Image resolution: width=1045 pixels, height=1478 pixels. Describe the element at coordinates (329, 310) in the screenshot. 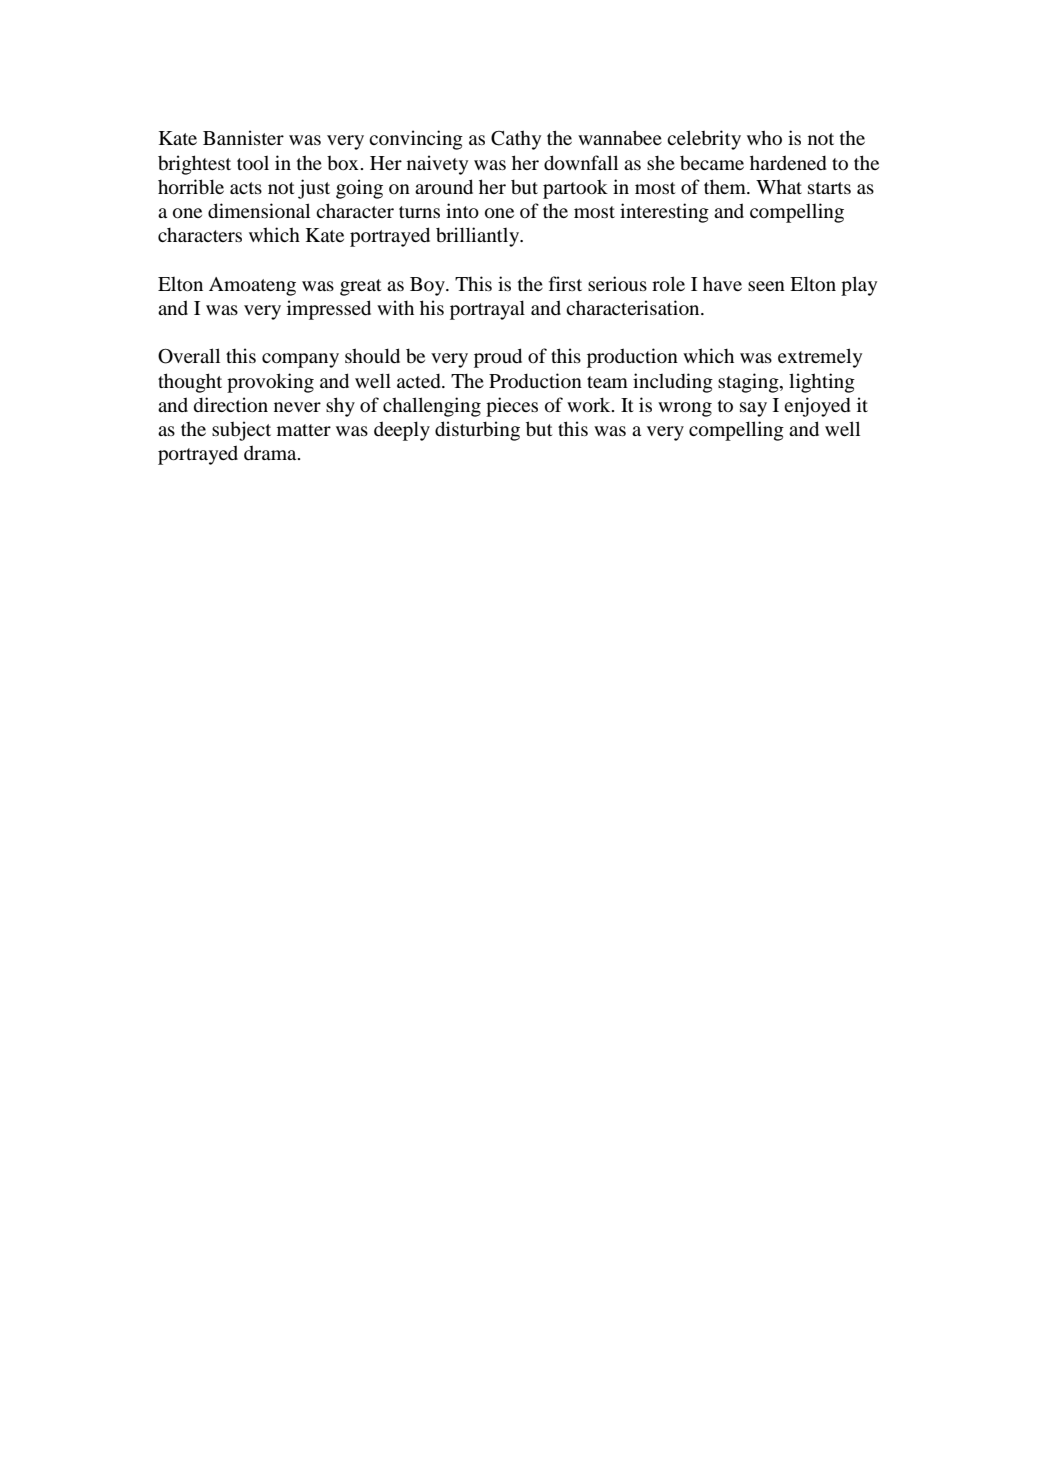

I see `impressed` at that location.
